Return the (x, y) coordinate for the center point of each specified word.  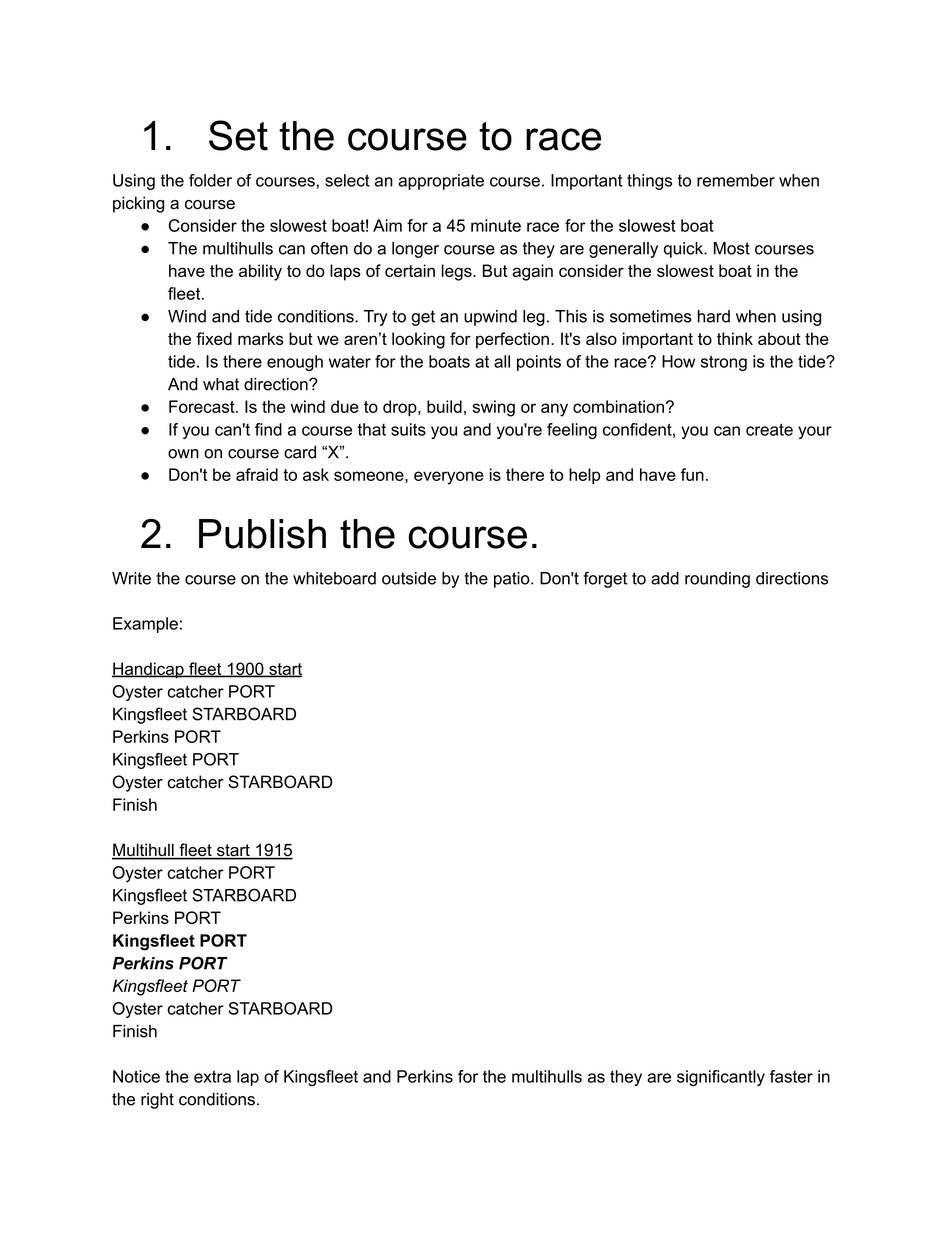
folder (210, 180)
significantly (721, 1078)
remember (736, 180)
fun (692, 474)
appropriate (441, 182)
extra (212, 1077)
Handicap (149, 670)
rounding (717, 580)
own (183, 454)
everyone (449, 478)
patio (513, 580)
